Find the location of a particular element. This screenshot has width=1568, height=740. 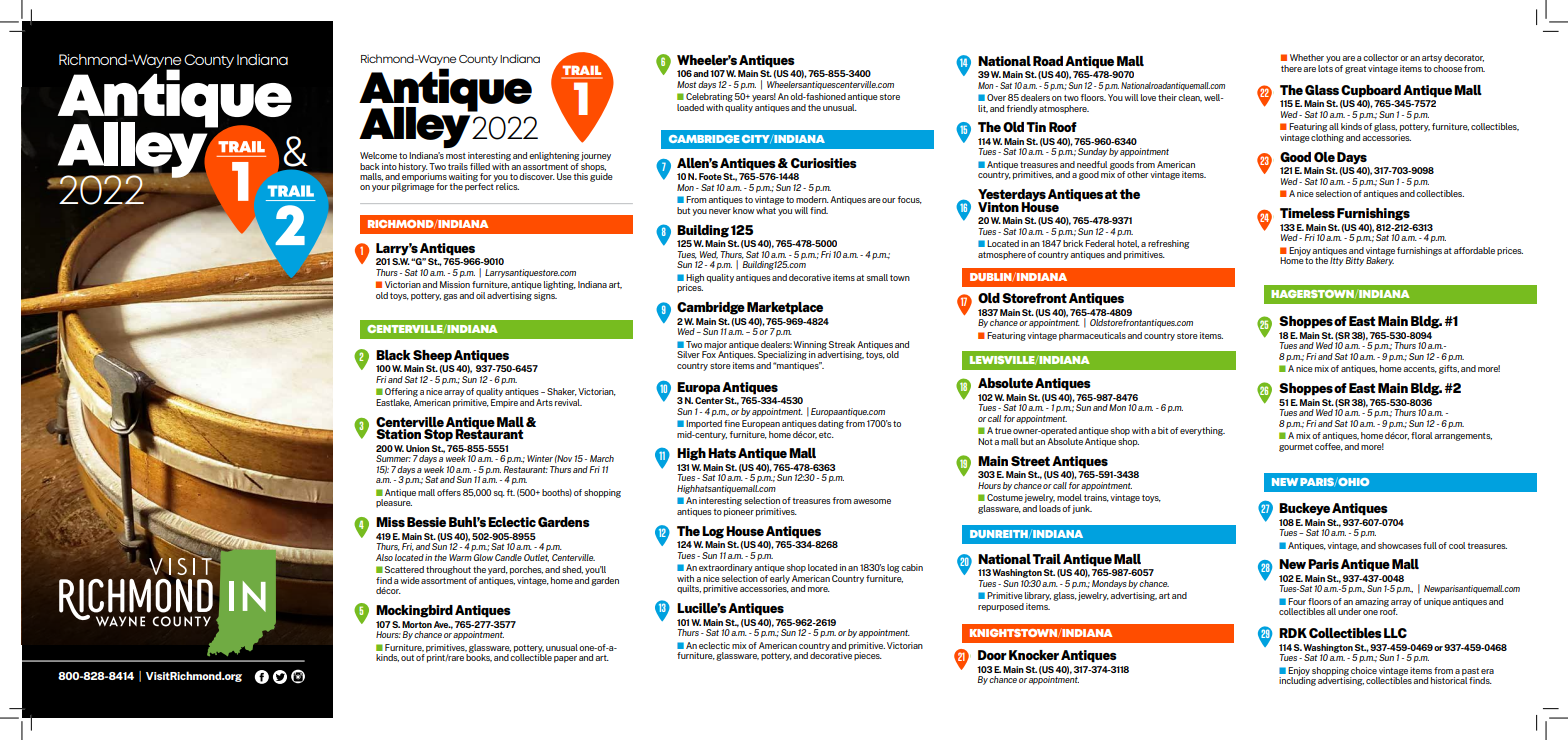

friendly is located at coordinates (1022, 109).
